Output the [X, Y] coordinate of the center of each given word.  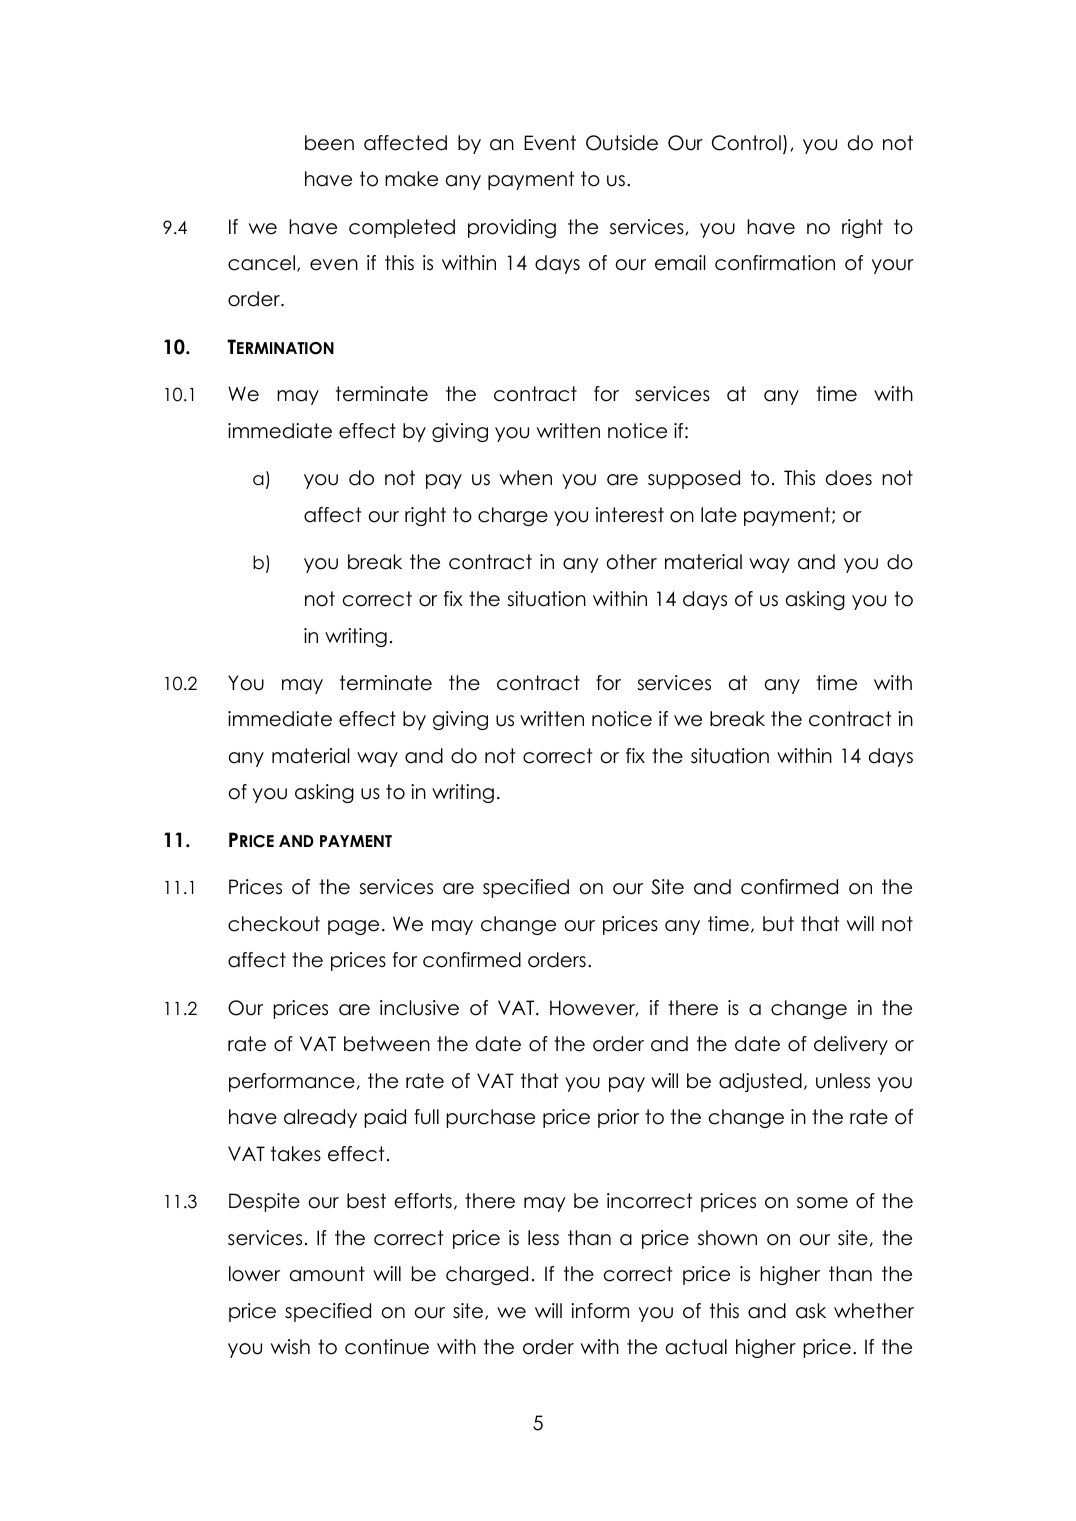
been [329, 143]
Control [746, 143]
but [778, 924]
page [353, 927]
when [526, 478]
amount [327, 1274]
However [594, 1008]
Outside [622, 143]
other [631, 562]
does [849, 478]
